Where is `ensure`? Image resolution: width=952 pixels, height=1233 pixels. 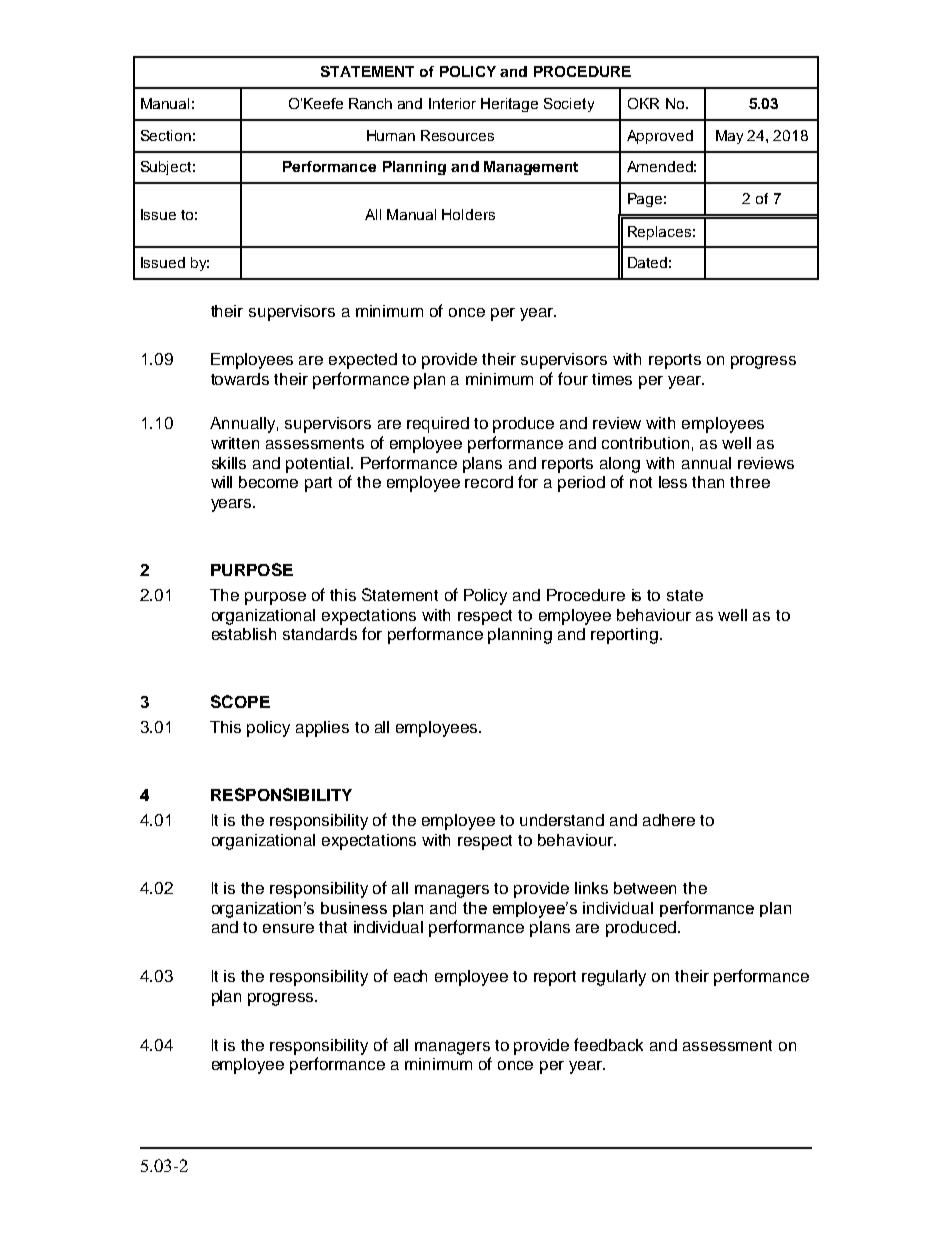 ensure is located at coordinates (288, 928).
